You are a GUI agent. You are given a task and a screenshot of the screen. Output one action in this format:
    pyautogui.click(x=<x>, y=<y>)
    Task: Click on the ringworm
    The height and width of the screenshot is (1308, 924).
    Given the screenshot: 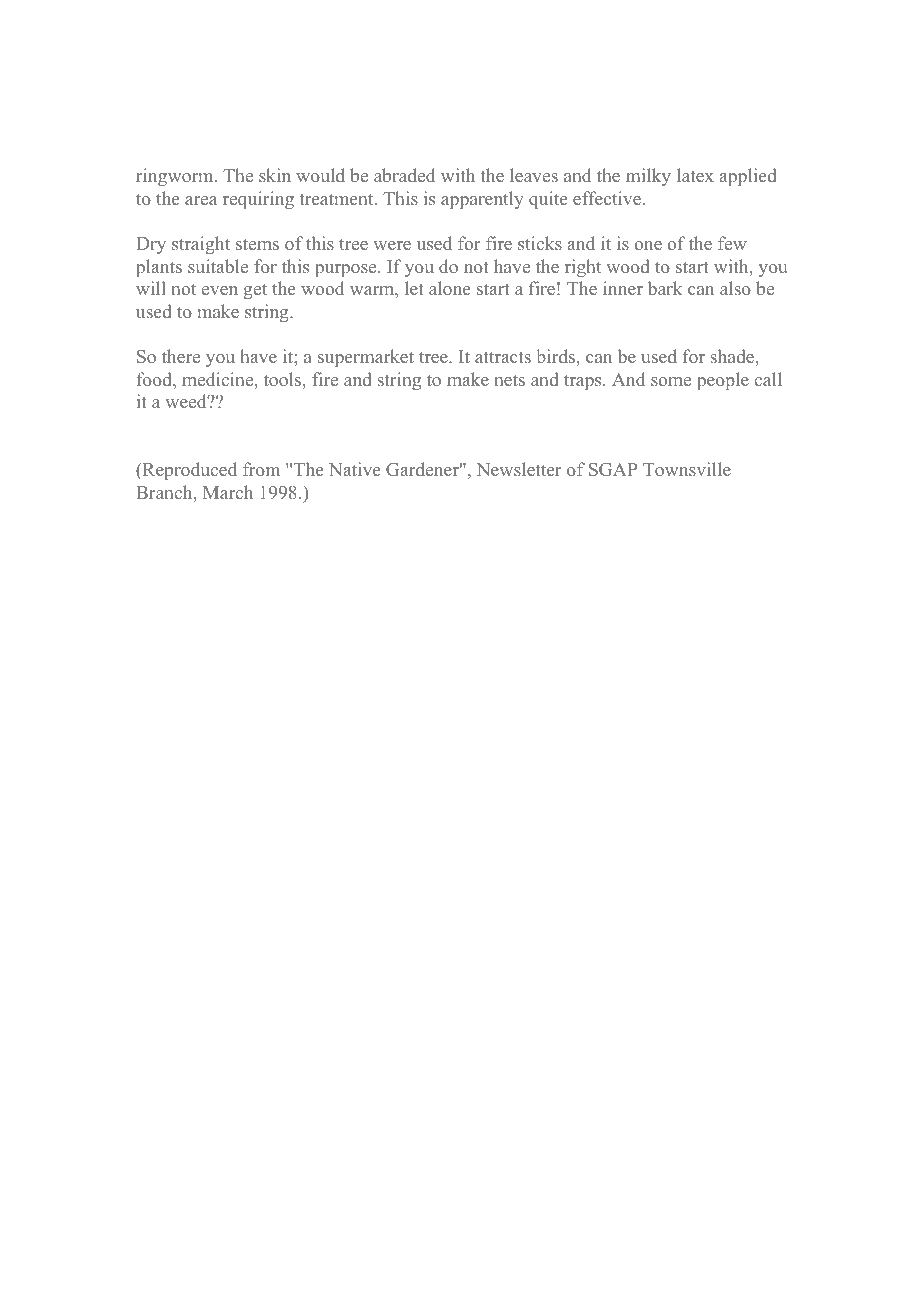 What is the action you would take?
    pyautogui.click(x=176, y=177)
